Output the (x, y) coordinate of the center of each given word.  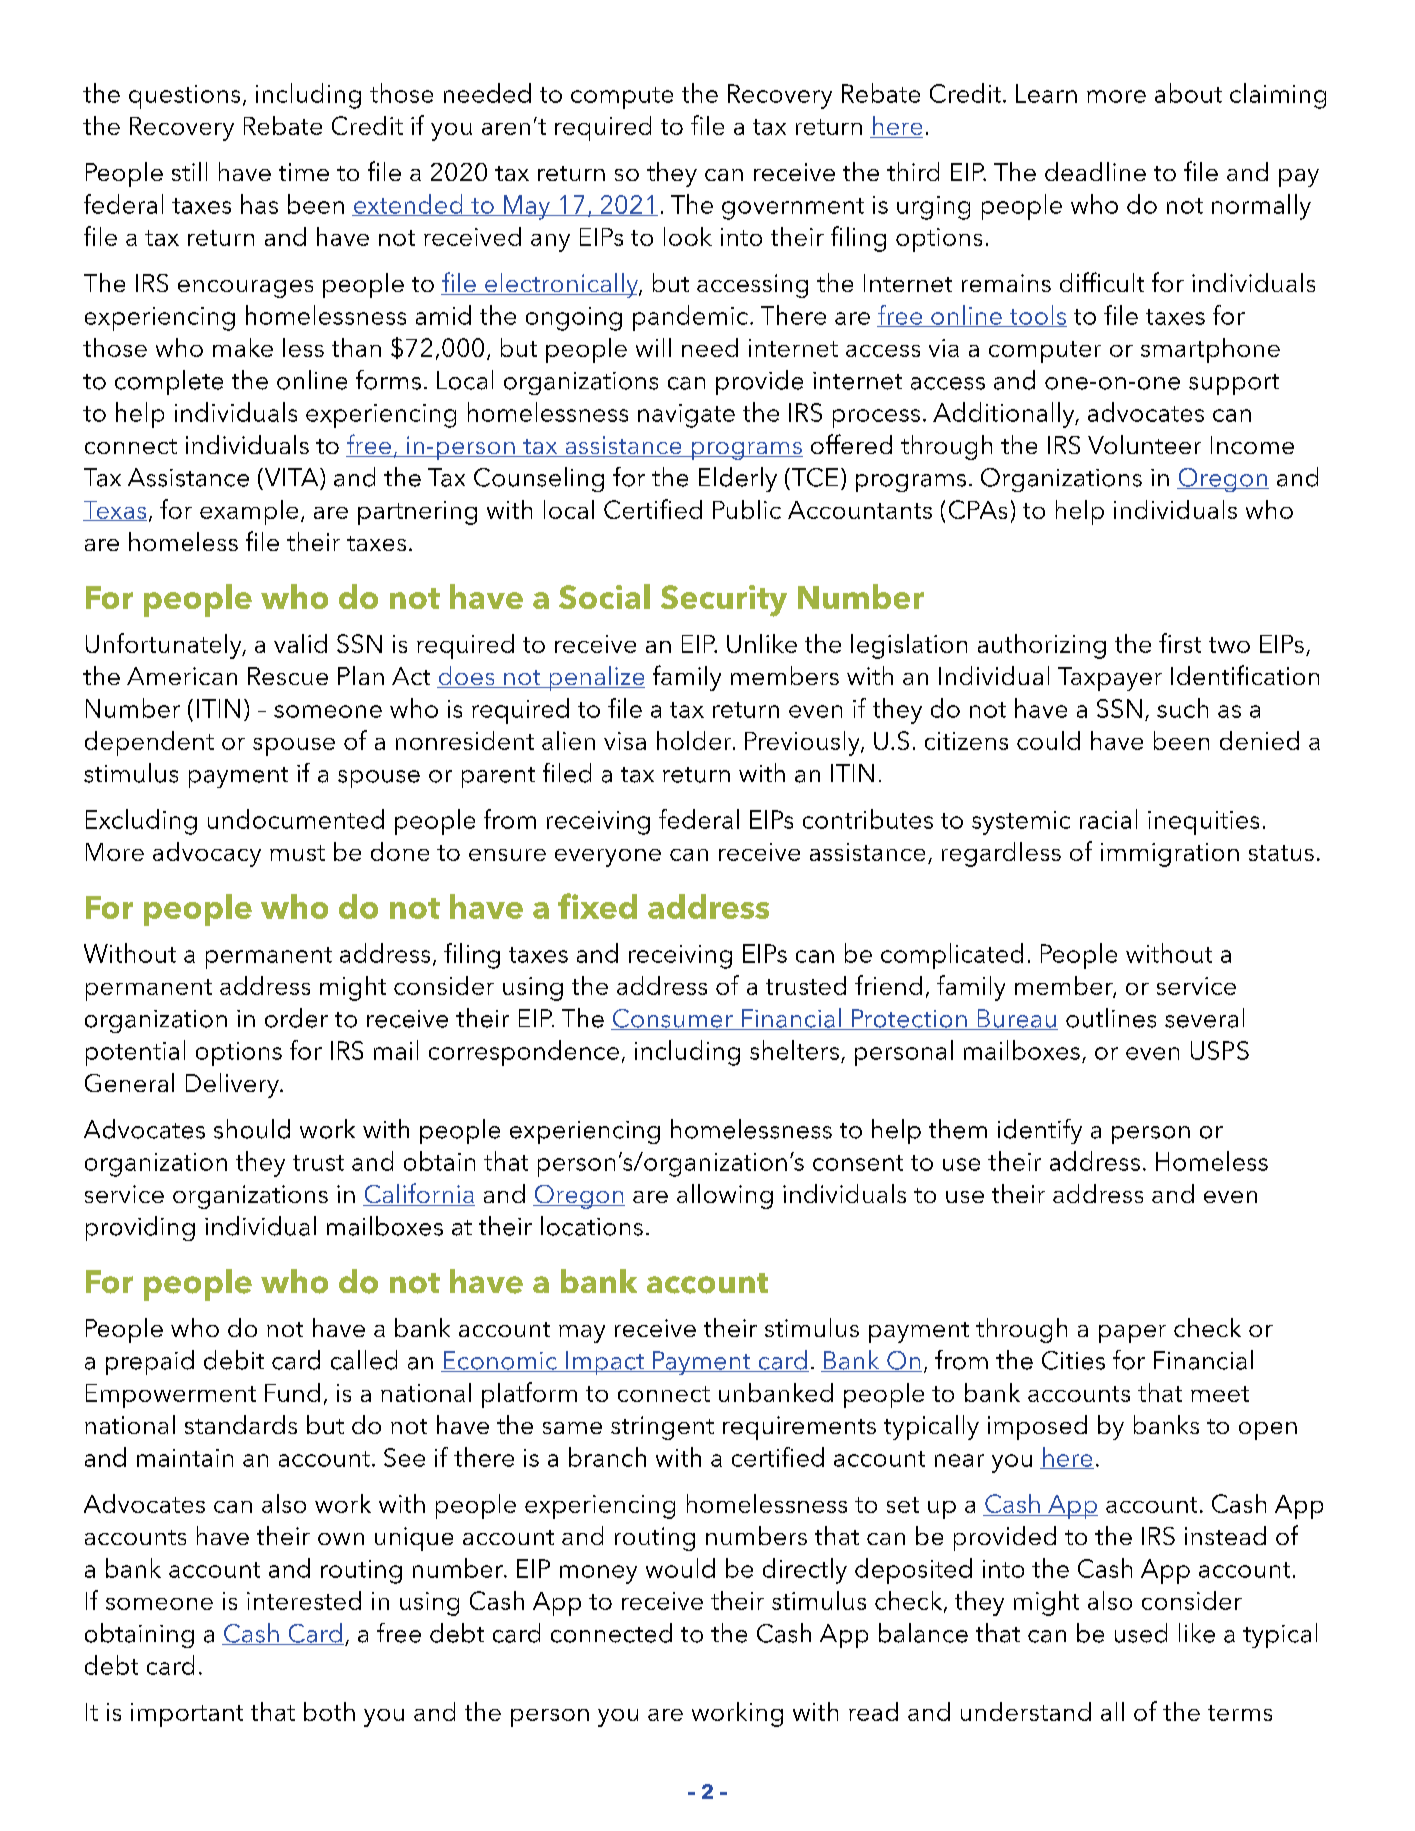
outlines (1111, 1018)
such (1182, 708)
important (187, 1715)
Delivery (233, 1085)
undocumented (296, 819)
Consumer (673, 1019)
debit (234, 1360)
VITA (291, 477)
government (793, 209)
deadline (1095, 171)
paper (1132, 1334)
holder (695, 740)
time (304, 172)
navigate (686, 416)
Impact (605, 1363)
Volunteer (1144, 444)
